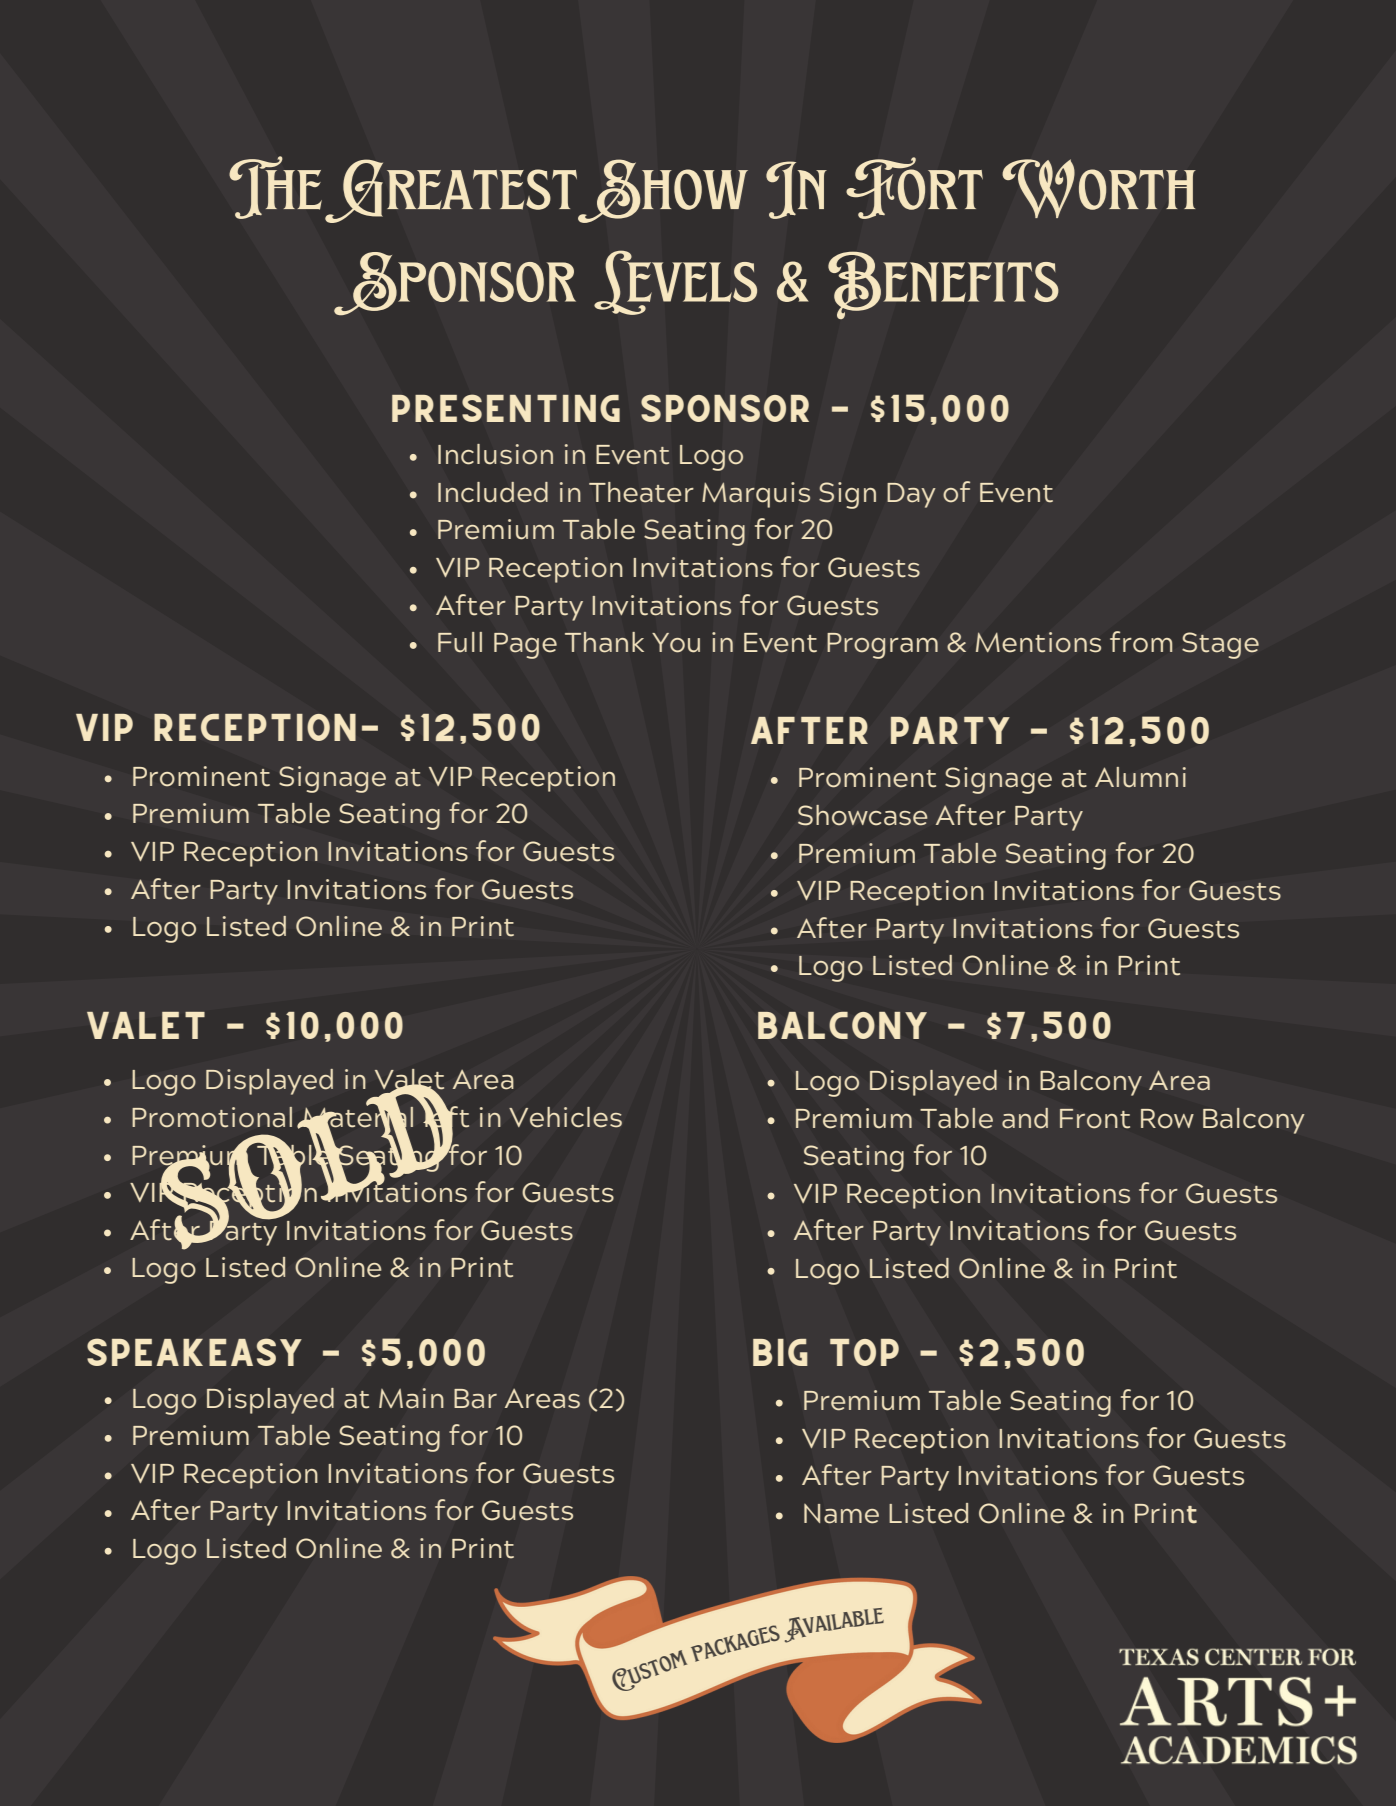  I want to click on Main, so click(411, 1398).
